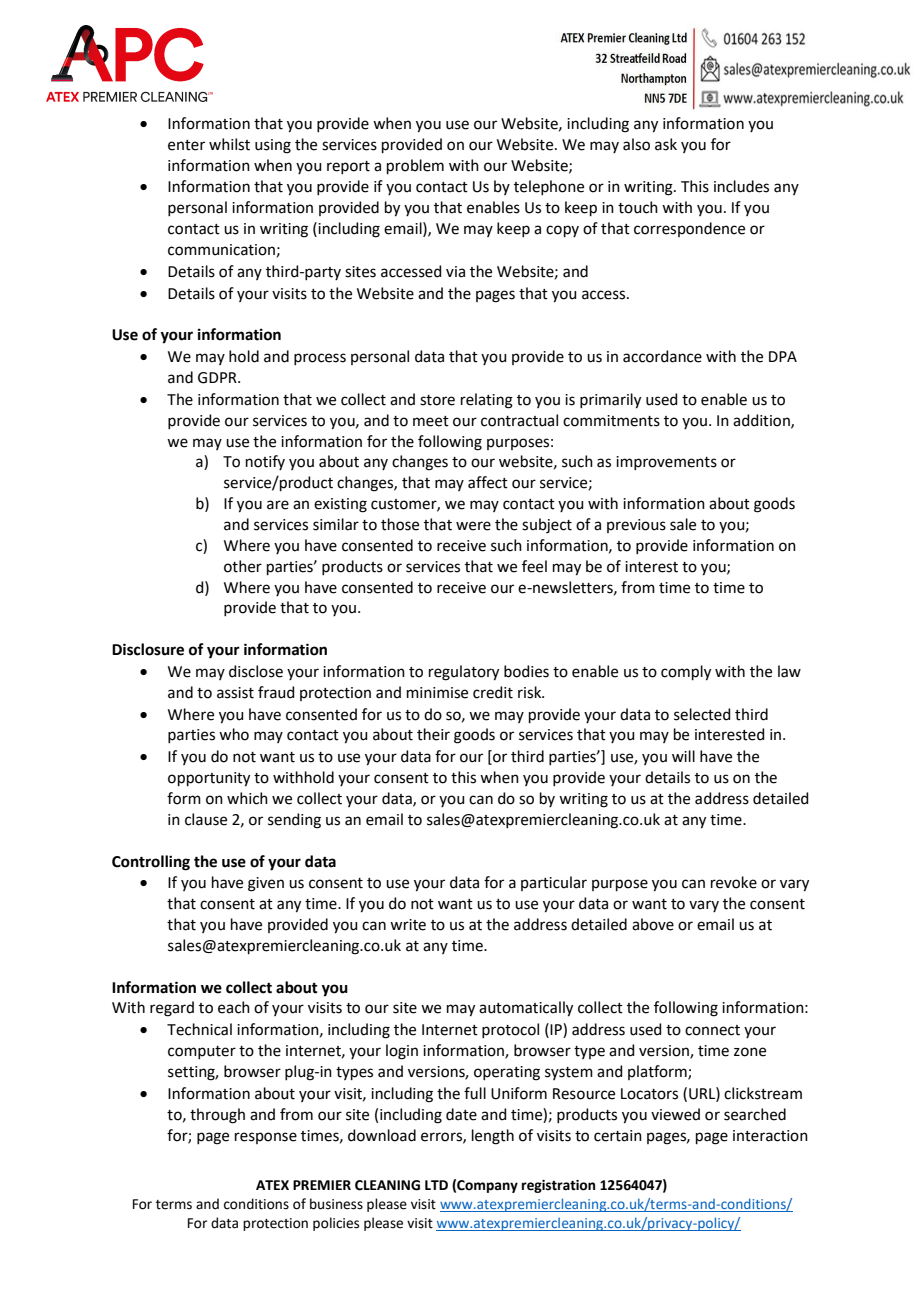  I want to click on meet, so click(431, 421).
